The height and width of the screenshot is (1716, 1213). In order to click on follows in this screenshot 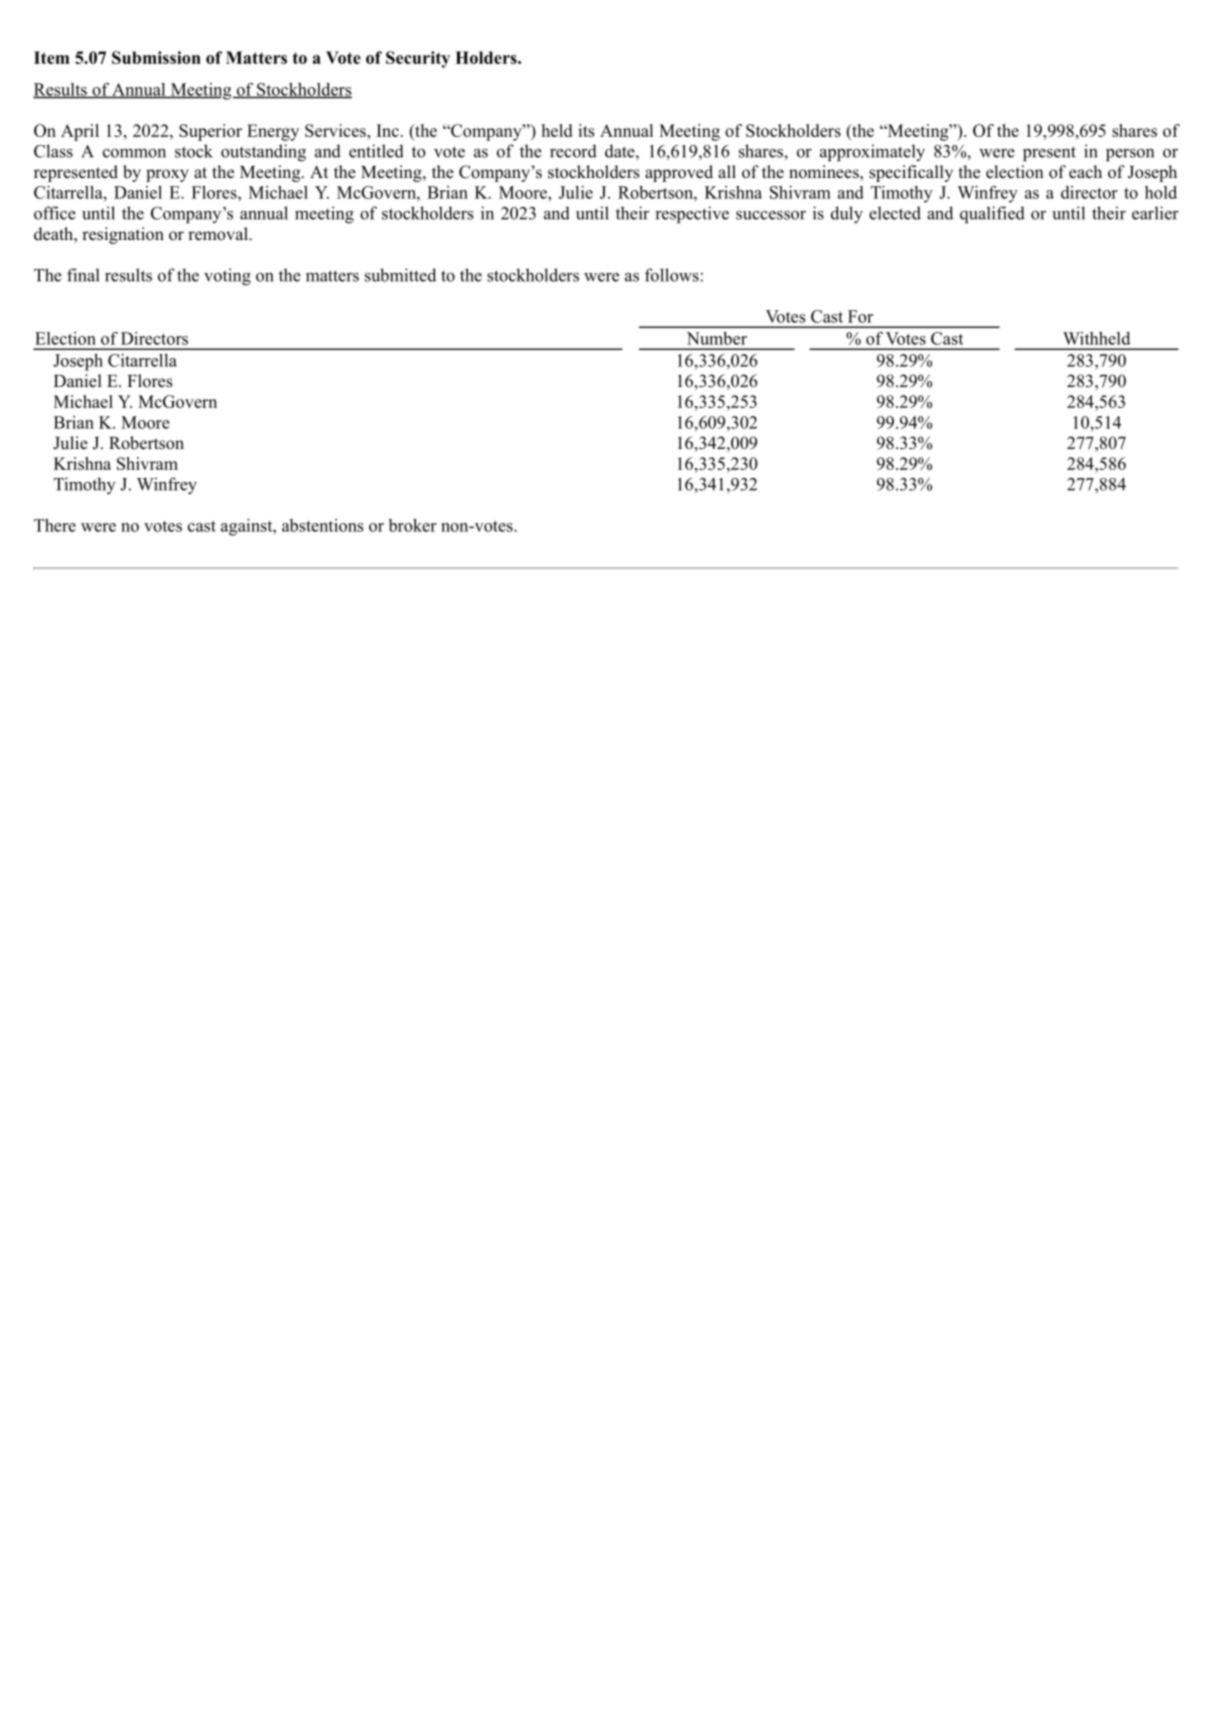, I will do `click(672, 275)`.
